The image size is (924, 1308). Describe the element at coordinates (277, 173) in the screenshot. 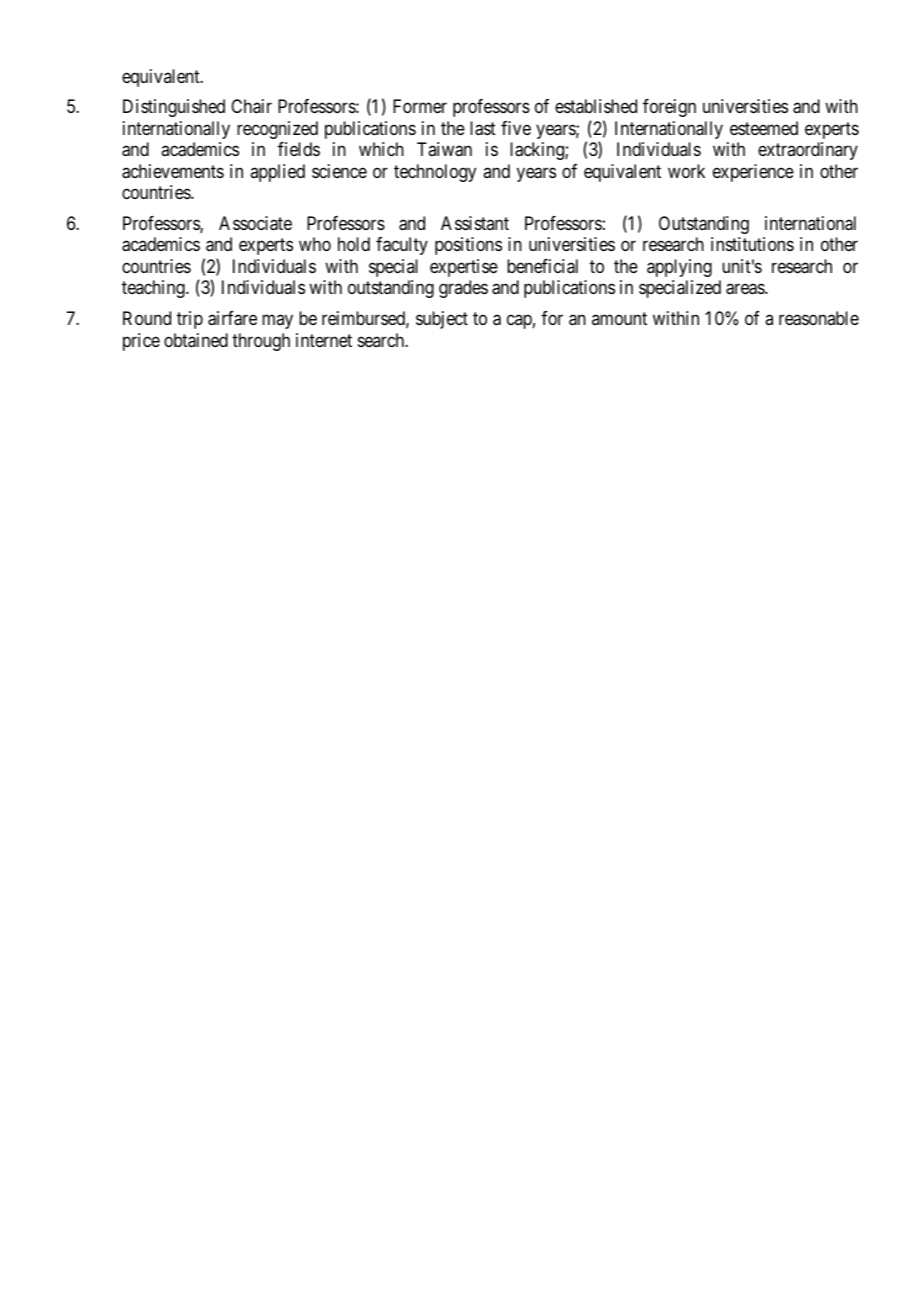

I see `applied` at that location.
